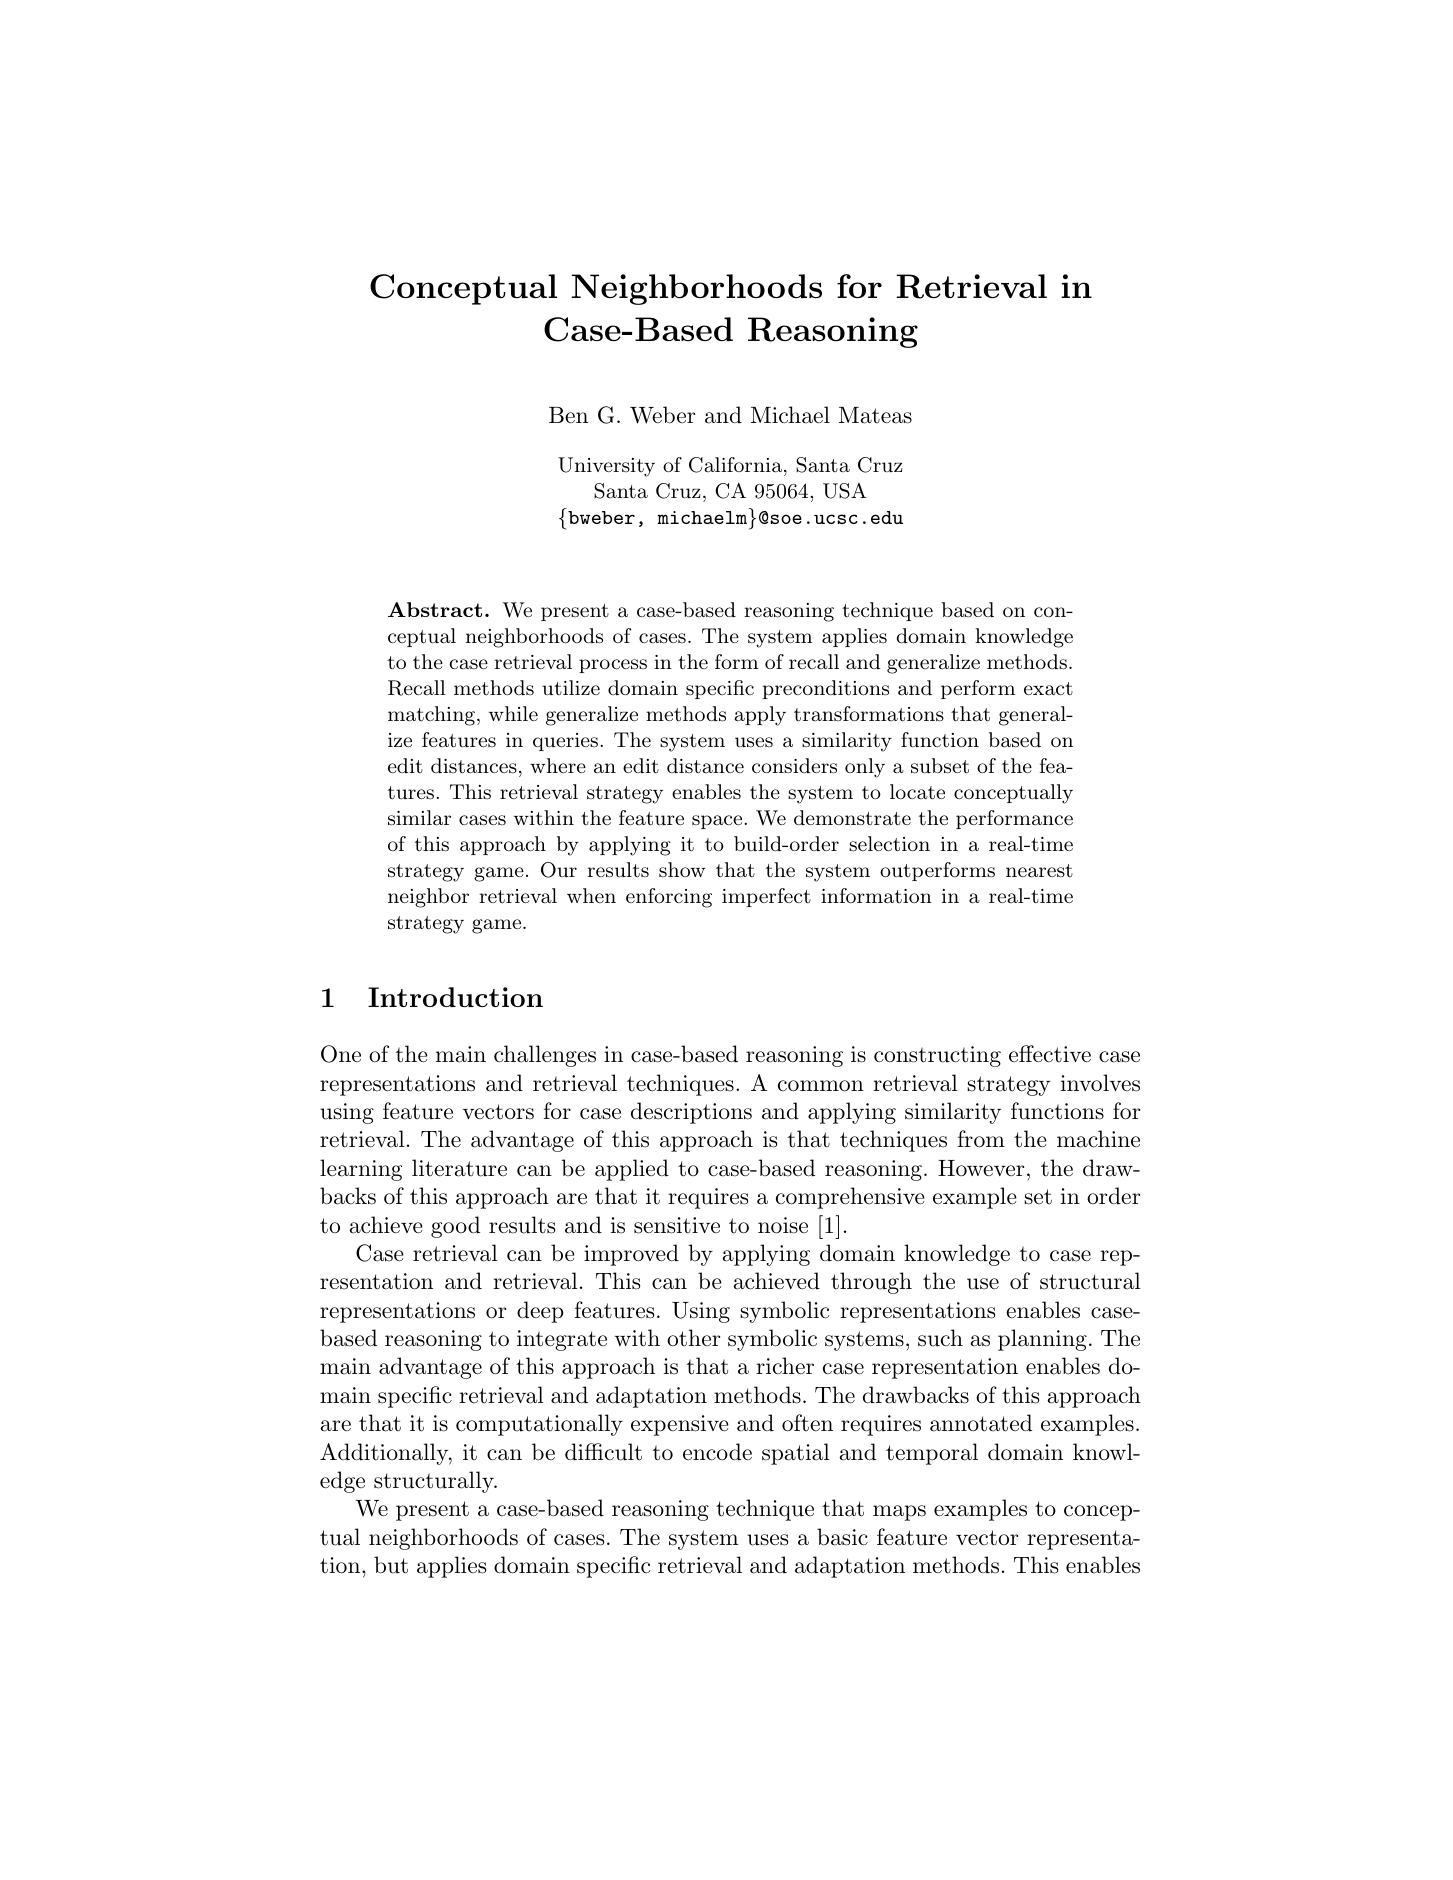 The height and width of the screenshot is (1880, 1453). What do you see at coordinates (431, 716) in the screenshot?
I see `matching` at bounding box center [431, 716].
